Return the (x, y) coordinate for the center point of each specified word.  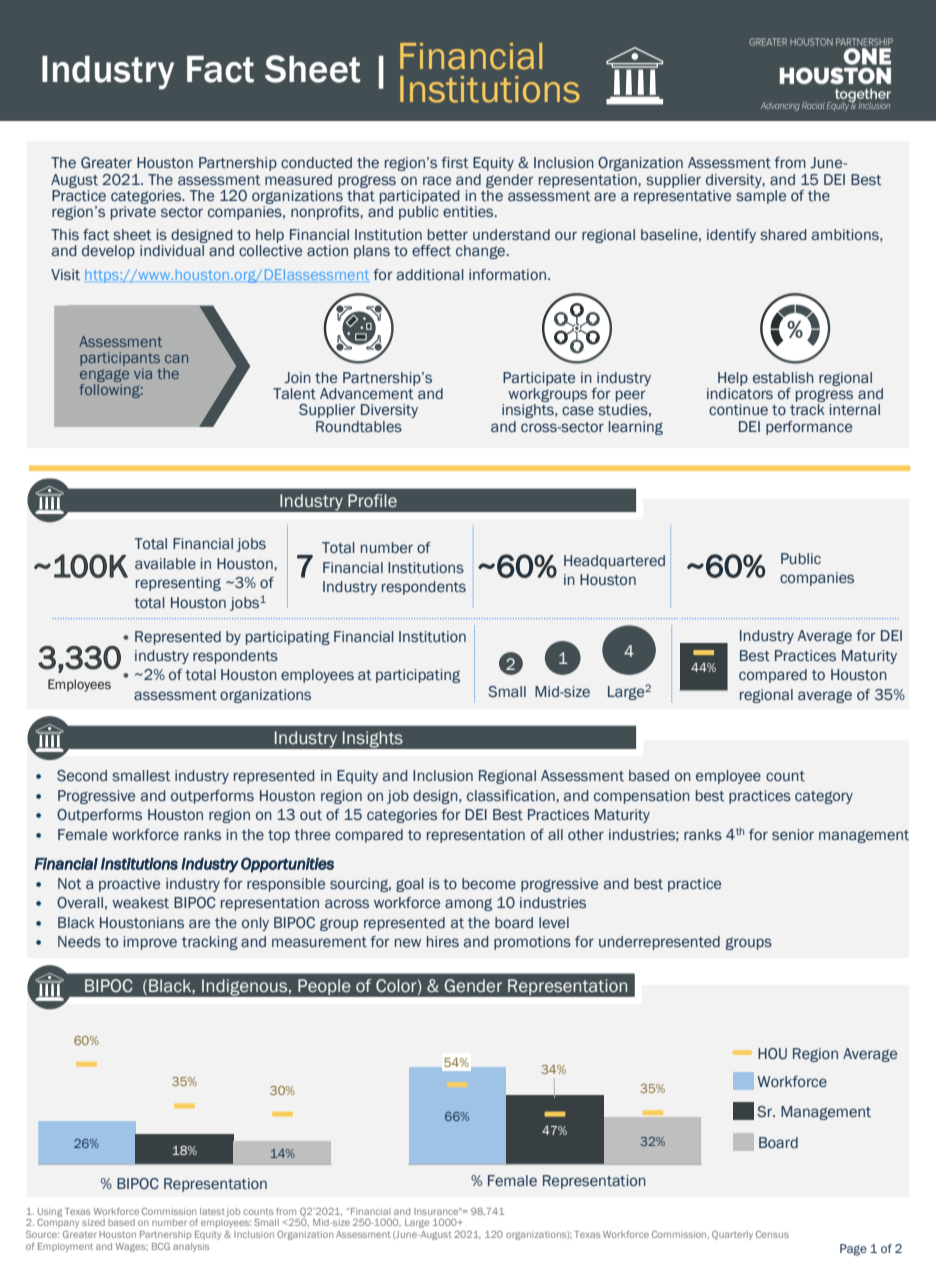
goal (410, 885)
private (133, 213)
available (165, 563)
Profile (372, 501)
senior (793, 835)
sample (761, 197)
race (437, 180)
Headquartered (614, 562)
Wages (132, 1247)
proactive (129, 885)
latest (212, 1211)
